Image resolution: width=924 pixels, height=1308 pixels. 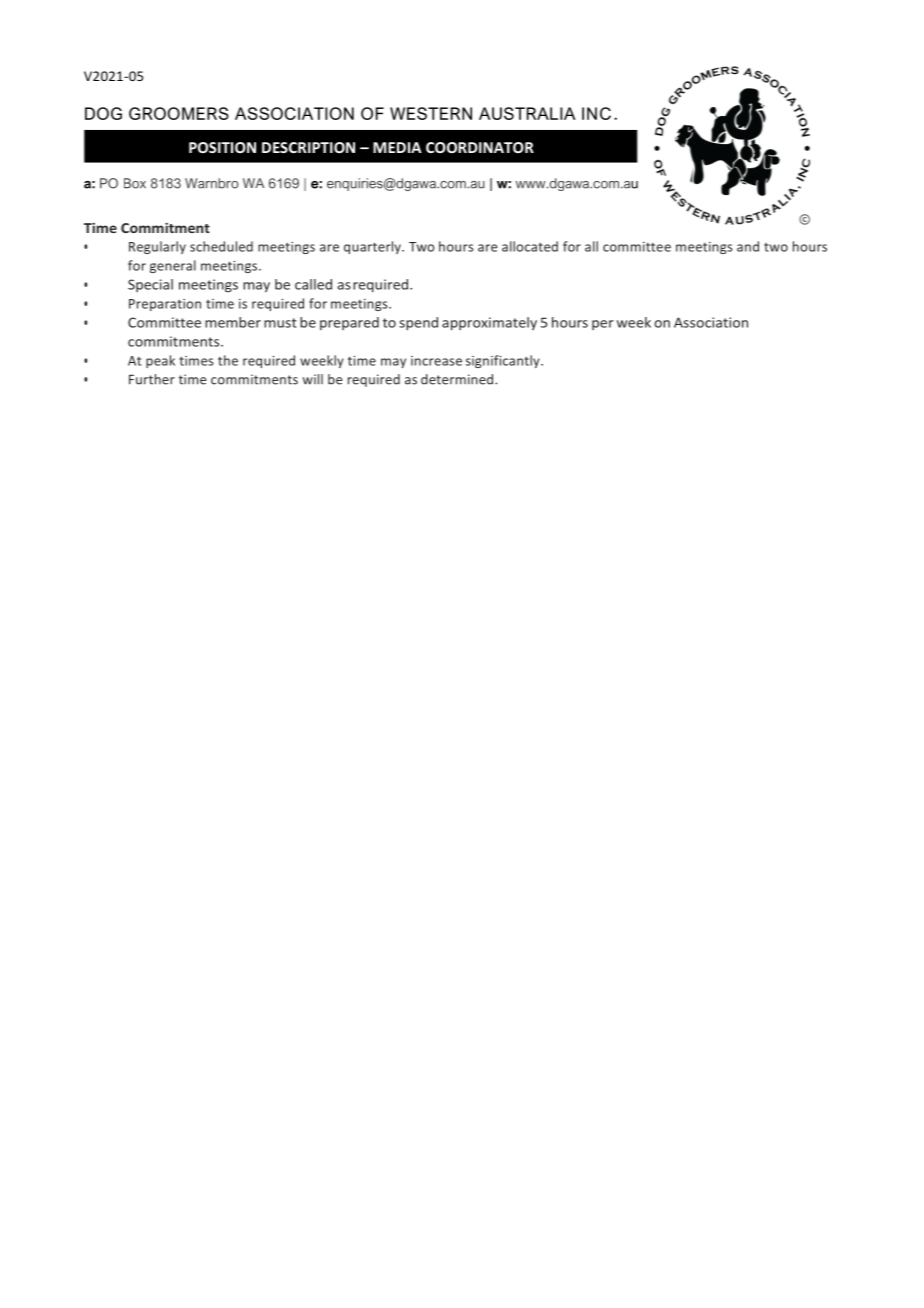 What do you see at coordinates (418, 324) in the screenshot?
I see `spend` at bounding box center [418, 324].
